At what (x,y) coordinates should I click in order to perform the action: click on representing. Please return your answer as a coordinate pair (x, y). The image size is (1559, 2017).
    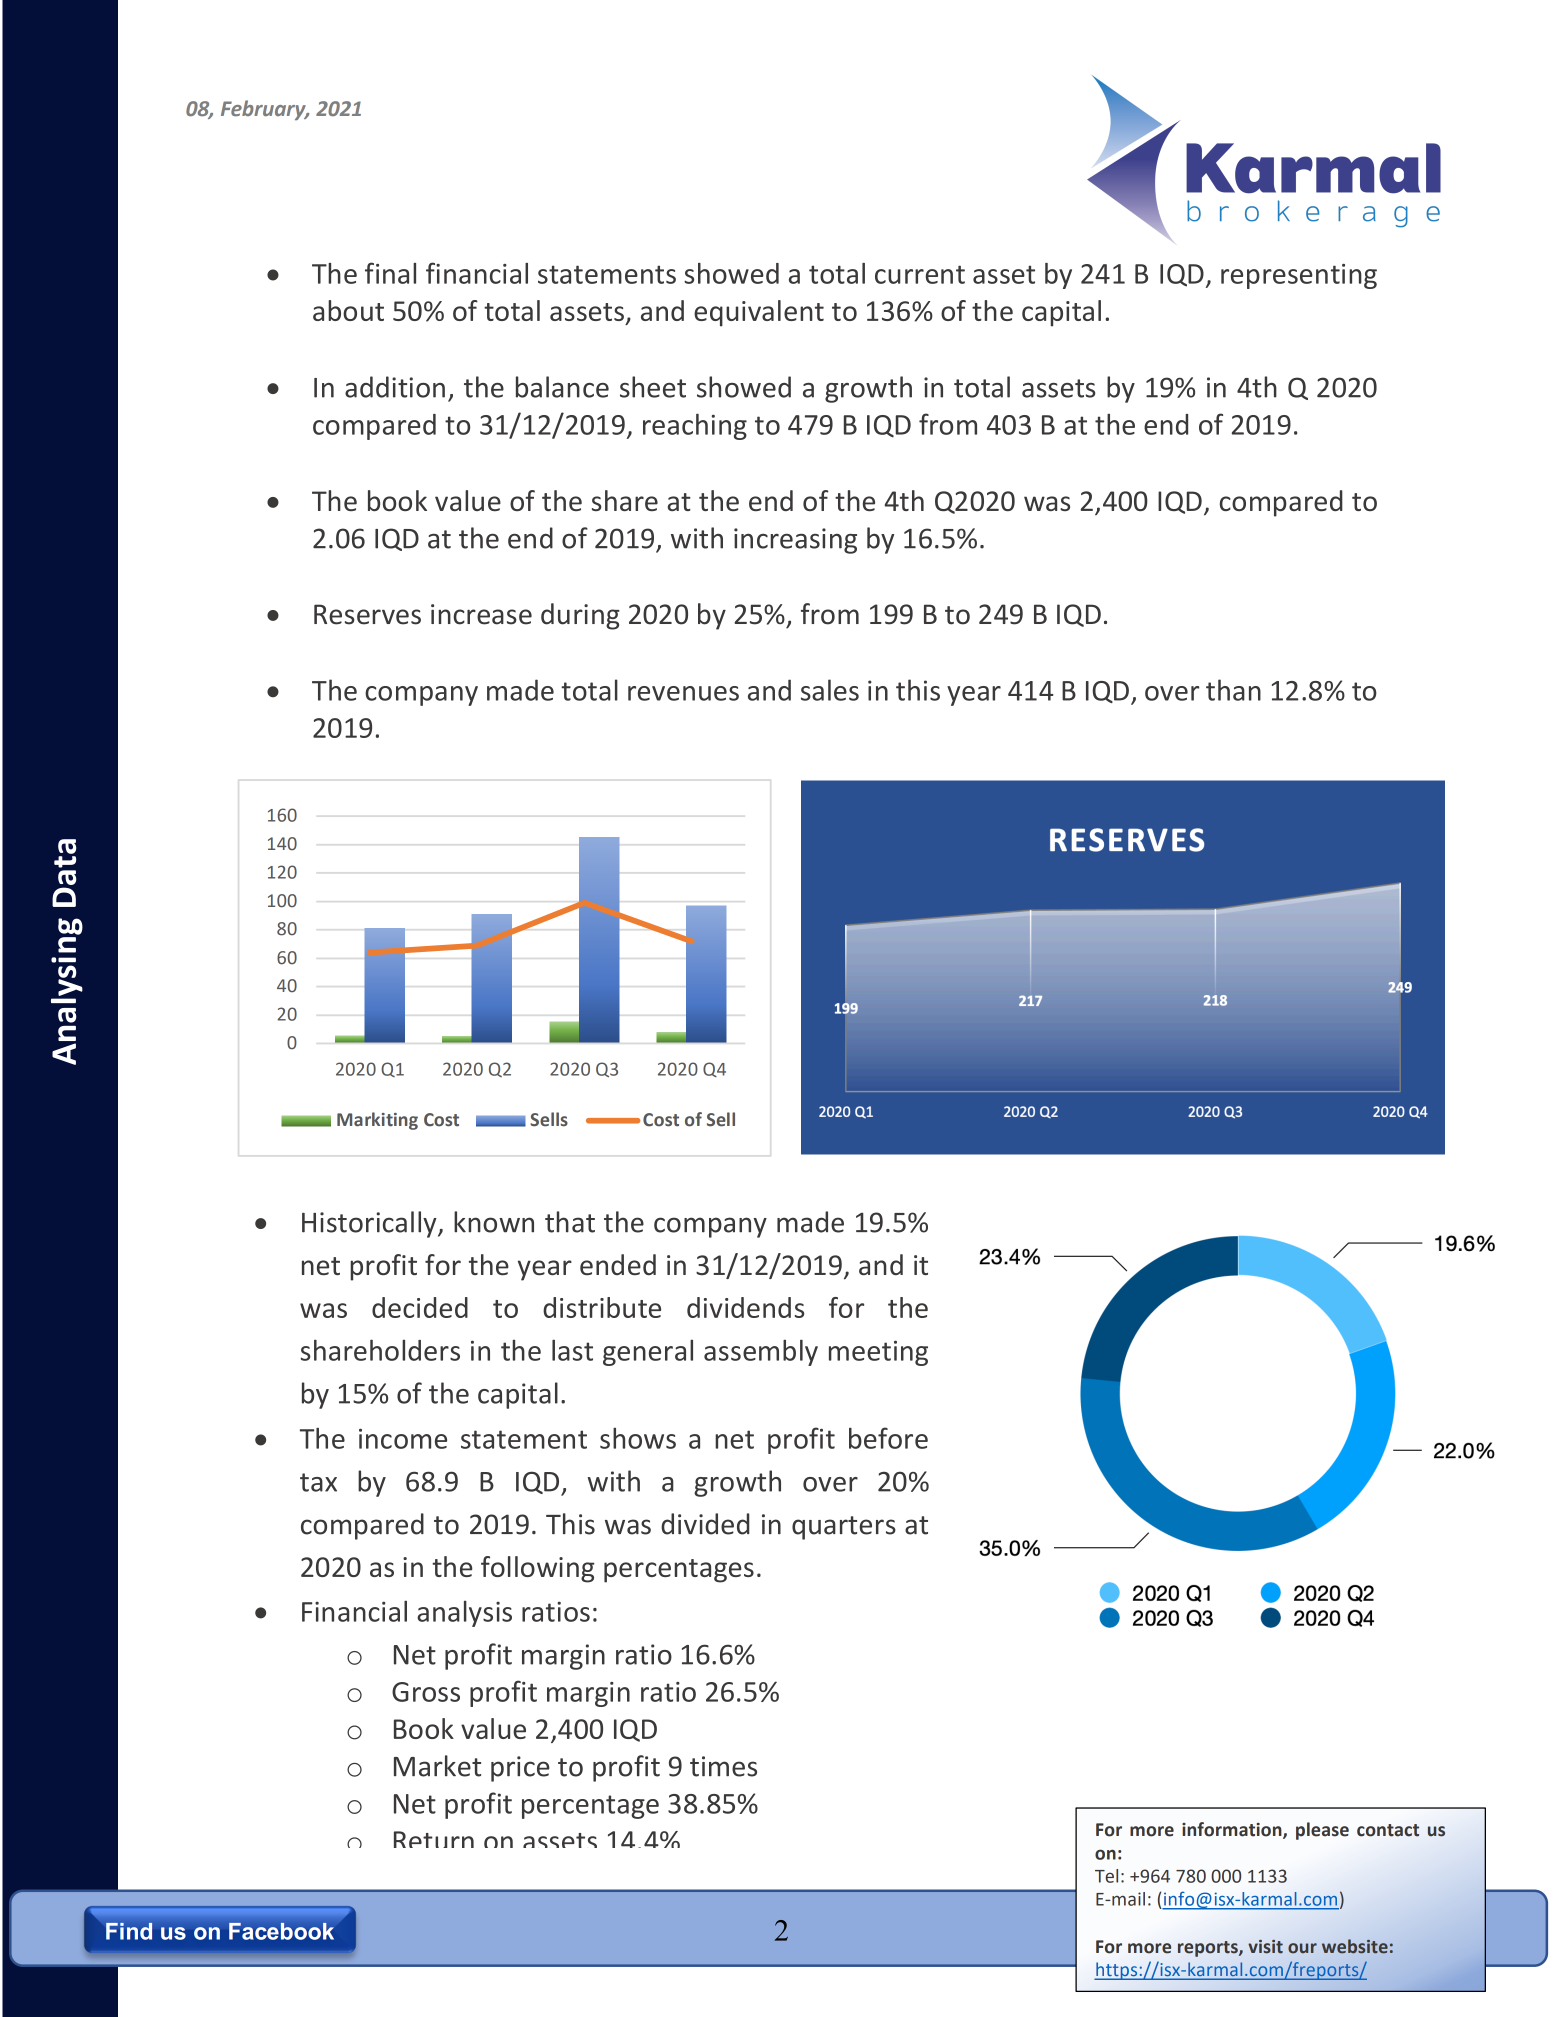
    Looking at the image, I should click on (1299, 276).
